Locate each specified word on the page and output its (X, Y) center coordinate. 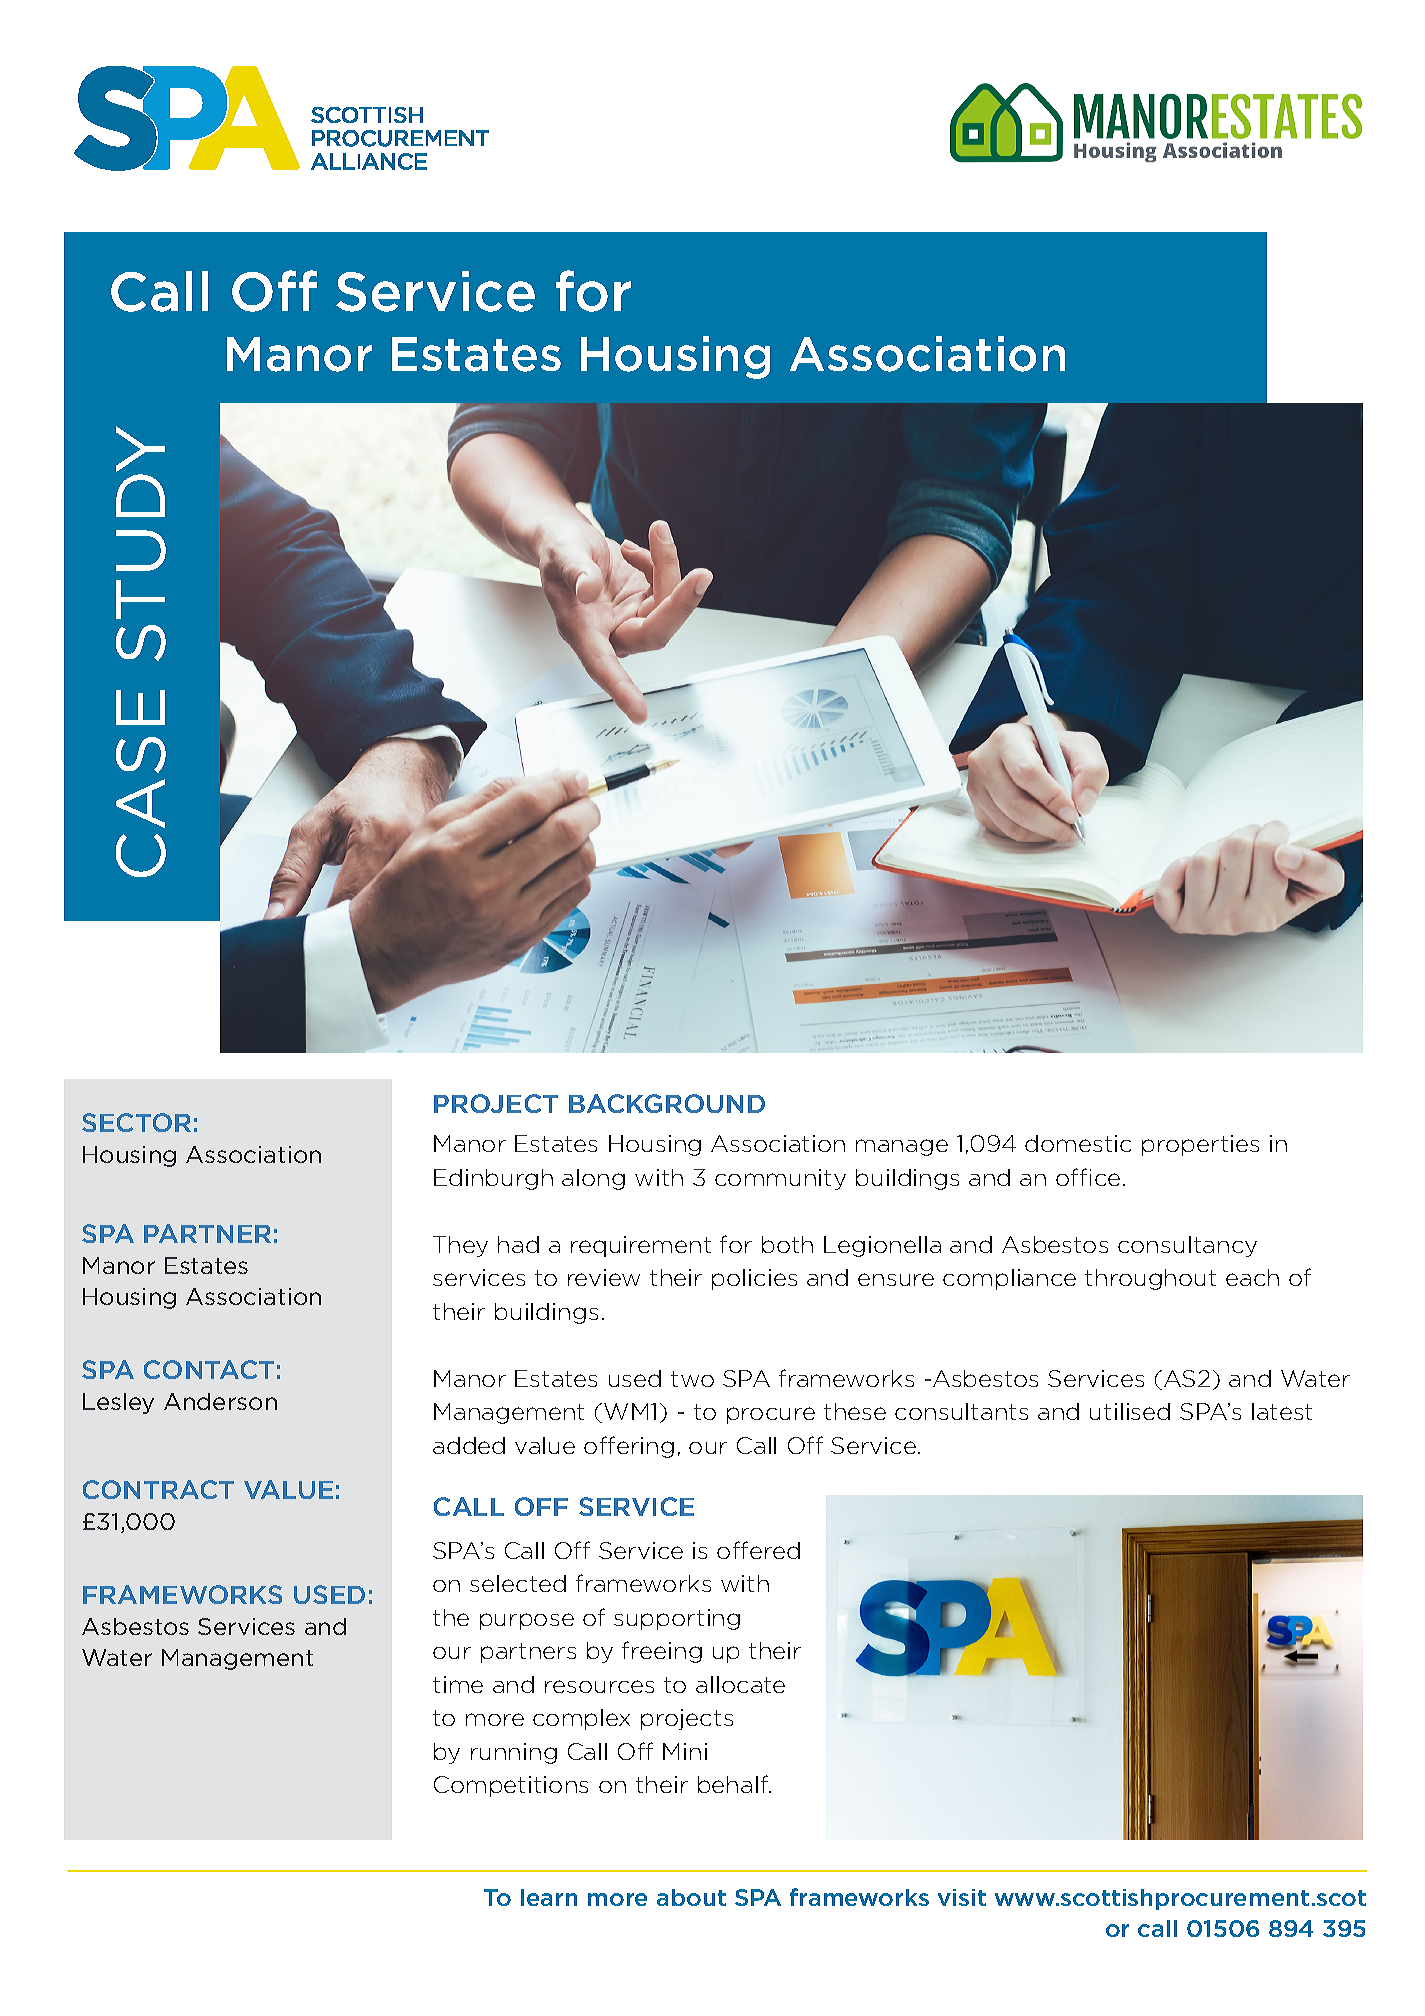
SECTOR (136, 1122)
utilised (1130, 1411)
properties (1200, 1145)
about (691, 1897)
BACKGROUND (667, 1103)
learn (549, 1897)
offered (758, 1550)
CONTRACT (158, 1489)
